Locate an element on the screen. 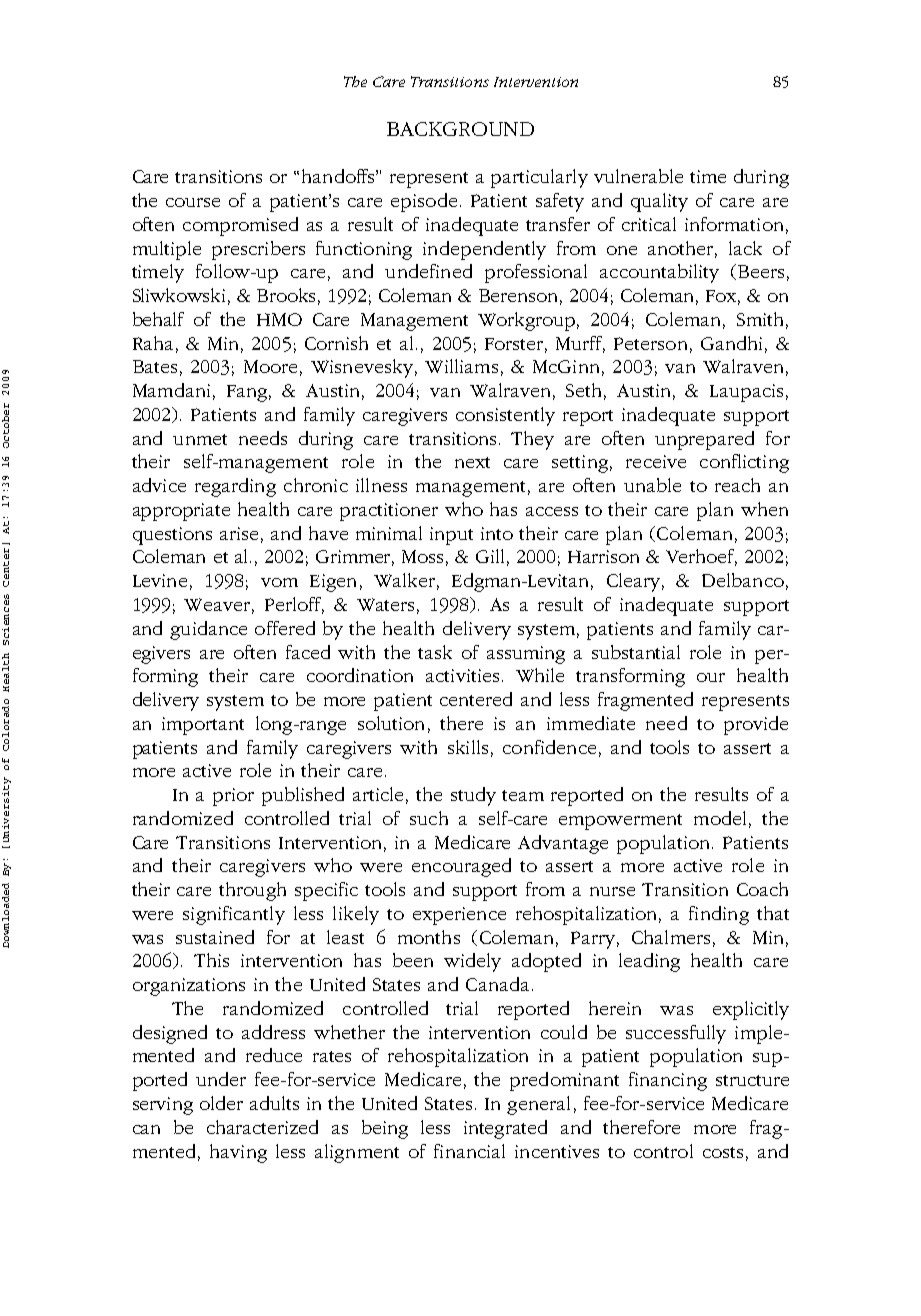  prior is located at coordinates (233, 797).
